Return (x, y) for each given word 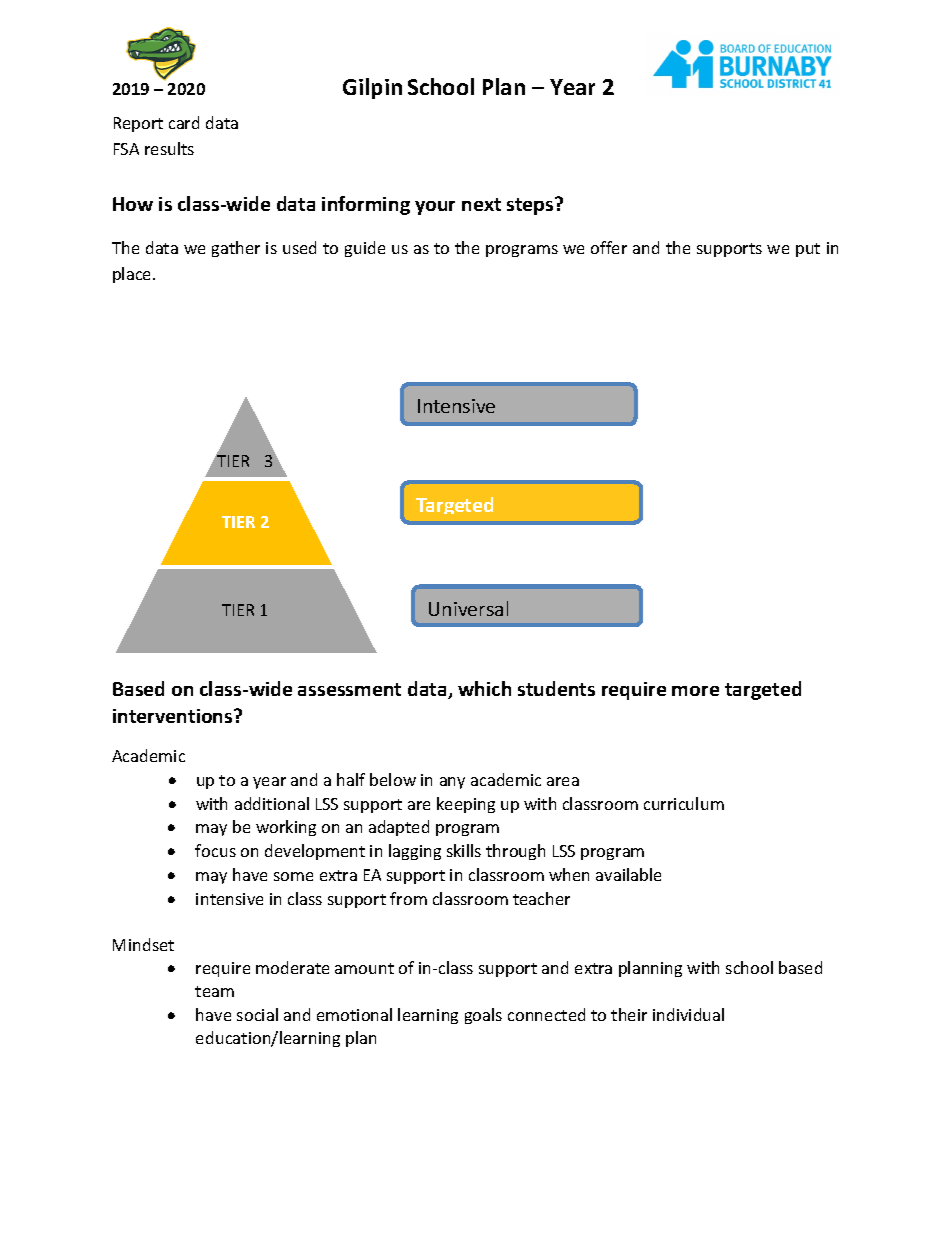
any (452, 783)
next (481, 204)
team (214, 991)
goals (483, 1016)
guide (365, 249)
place (133, 275)
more (695, 691)
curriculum (684, 803)
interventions (174, 716)
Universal (468, 608)
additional (272, 803)
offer (609, 247)
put (808, 250)
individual (688, 1014)
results (169, 148)
